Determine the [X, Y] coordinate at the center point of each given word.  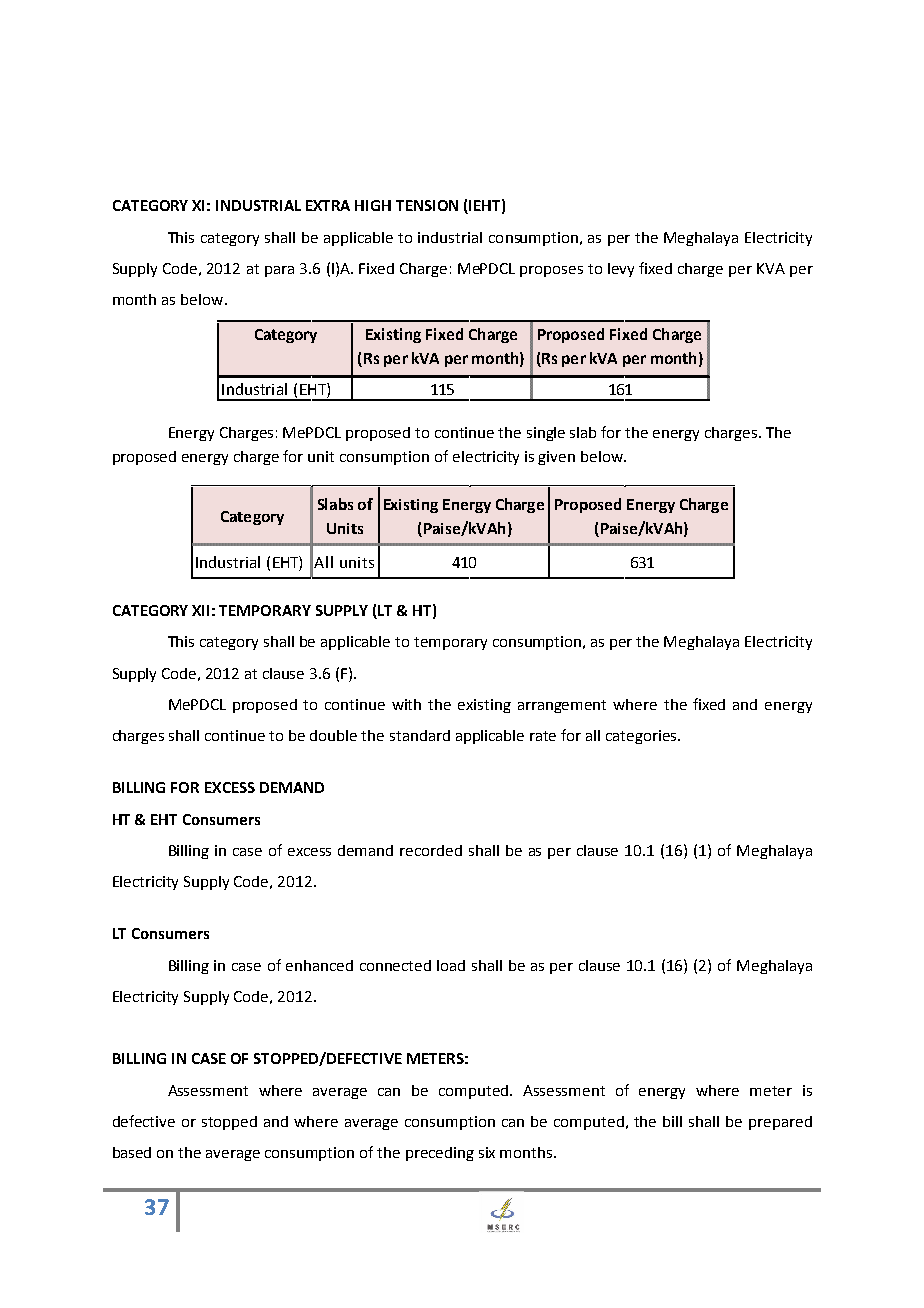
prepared [780, 1123]
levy [621, 270]
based [132, 1152]
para [279, 271]
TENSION [427, 205]
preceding [440, 1154]
